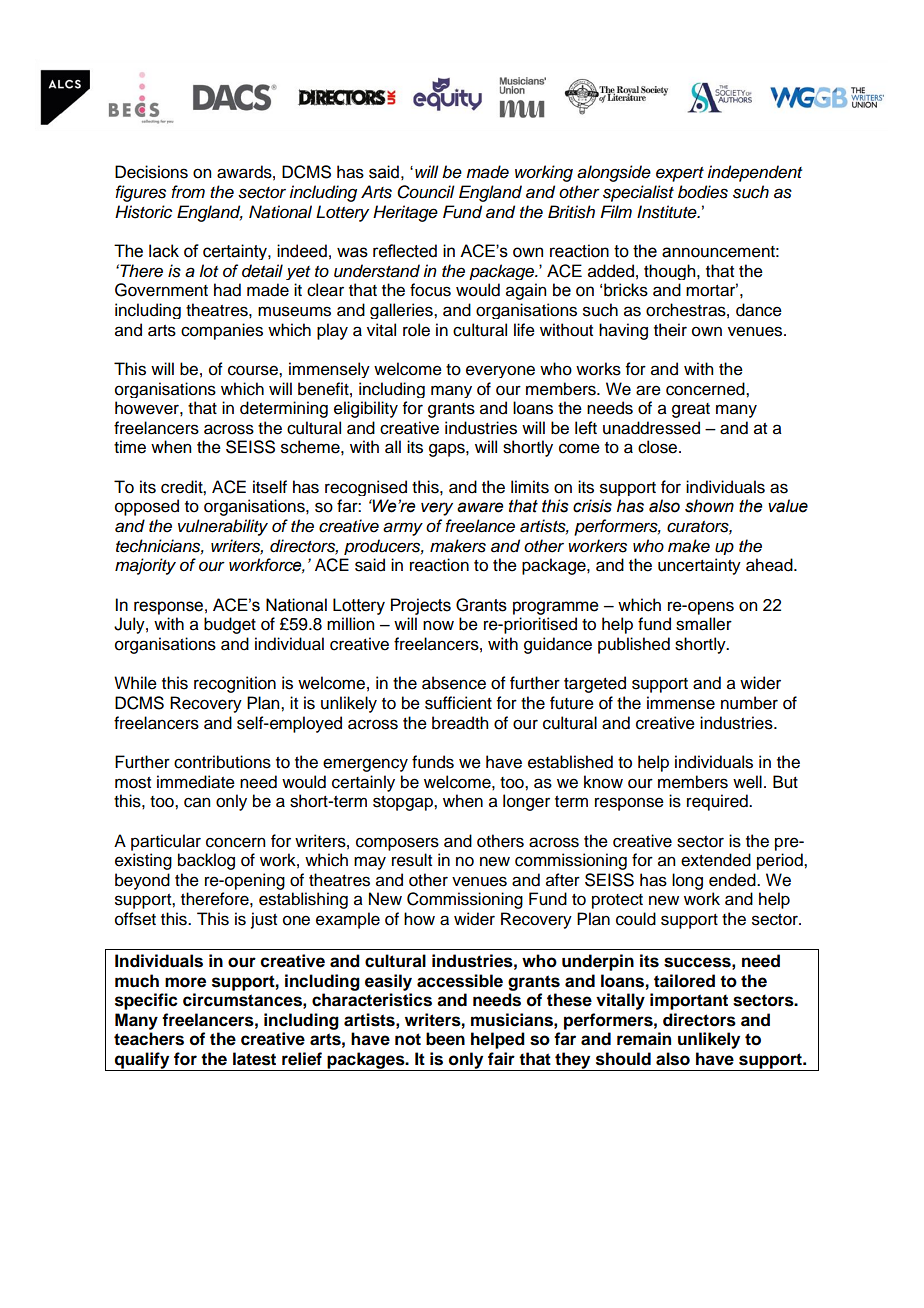 The height and width of the image is (1308, 924). What do you see at coordinates (703, 192) in the image?
I see `bodies` at bounding box center [703, 192].
